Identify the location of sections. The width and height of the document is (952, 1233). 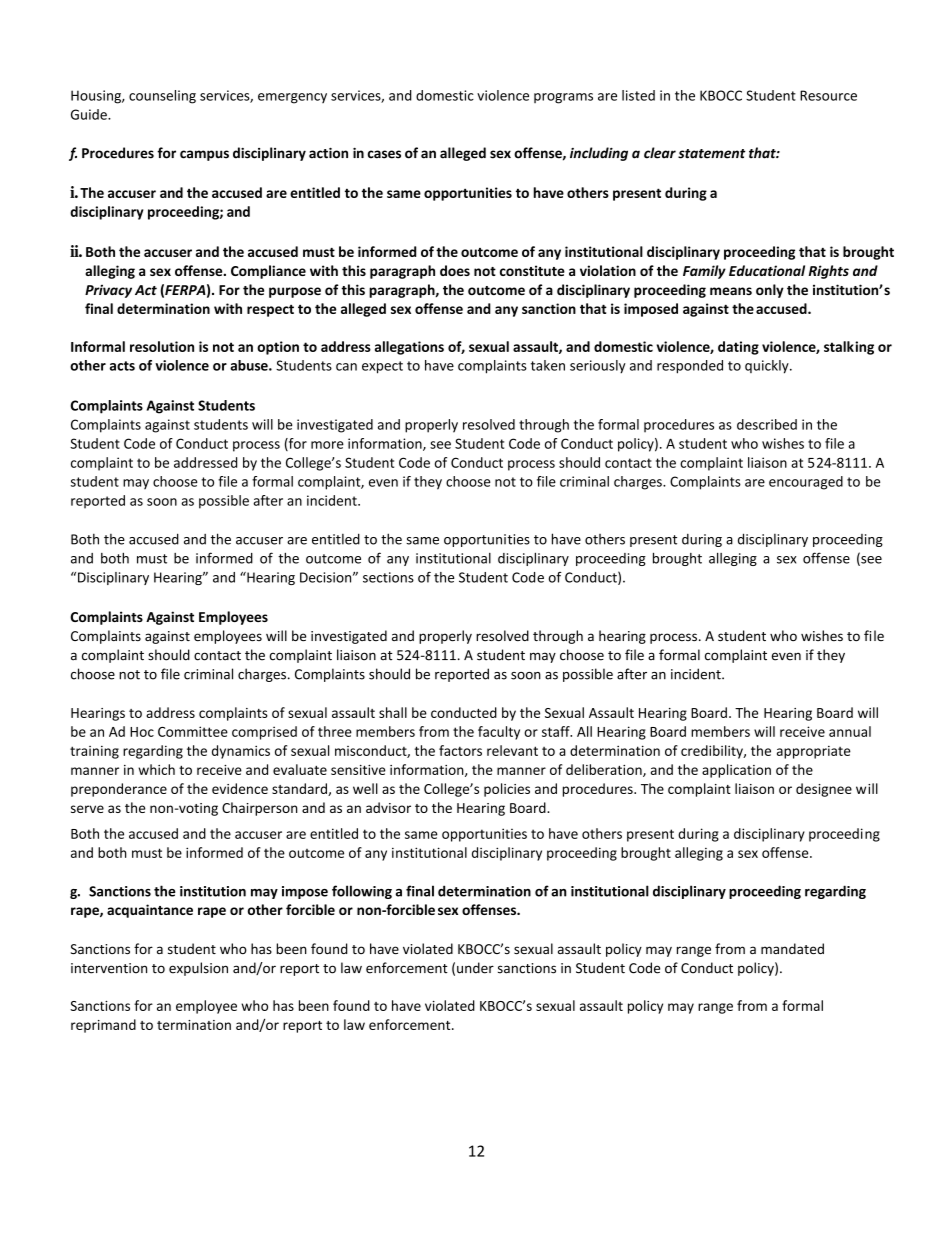
(388, 577).
